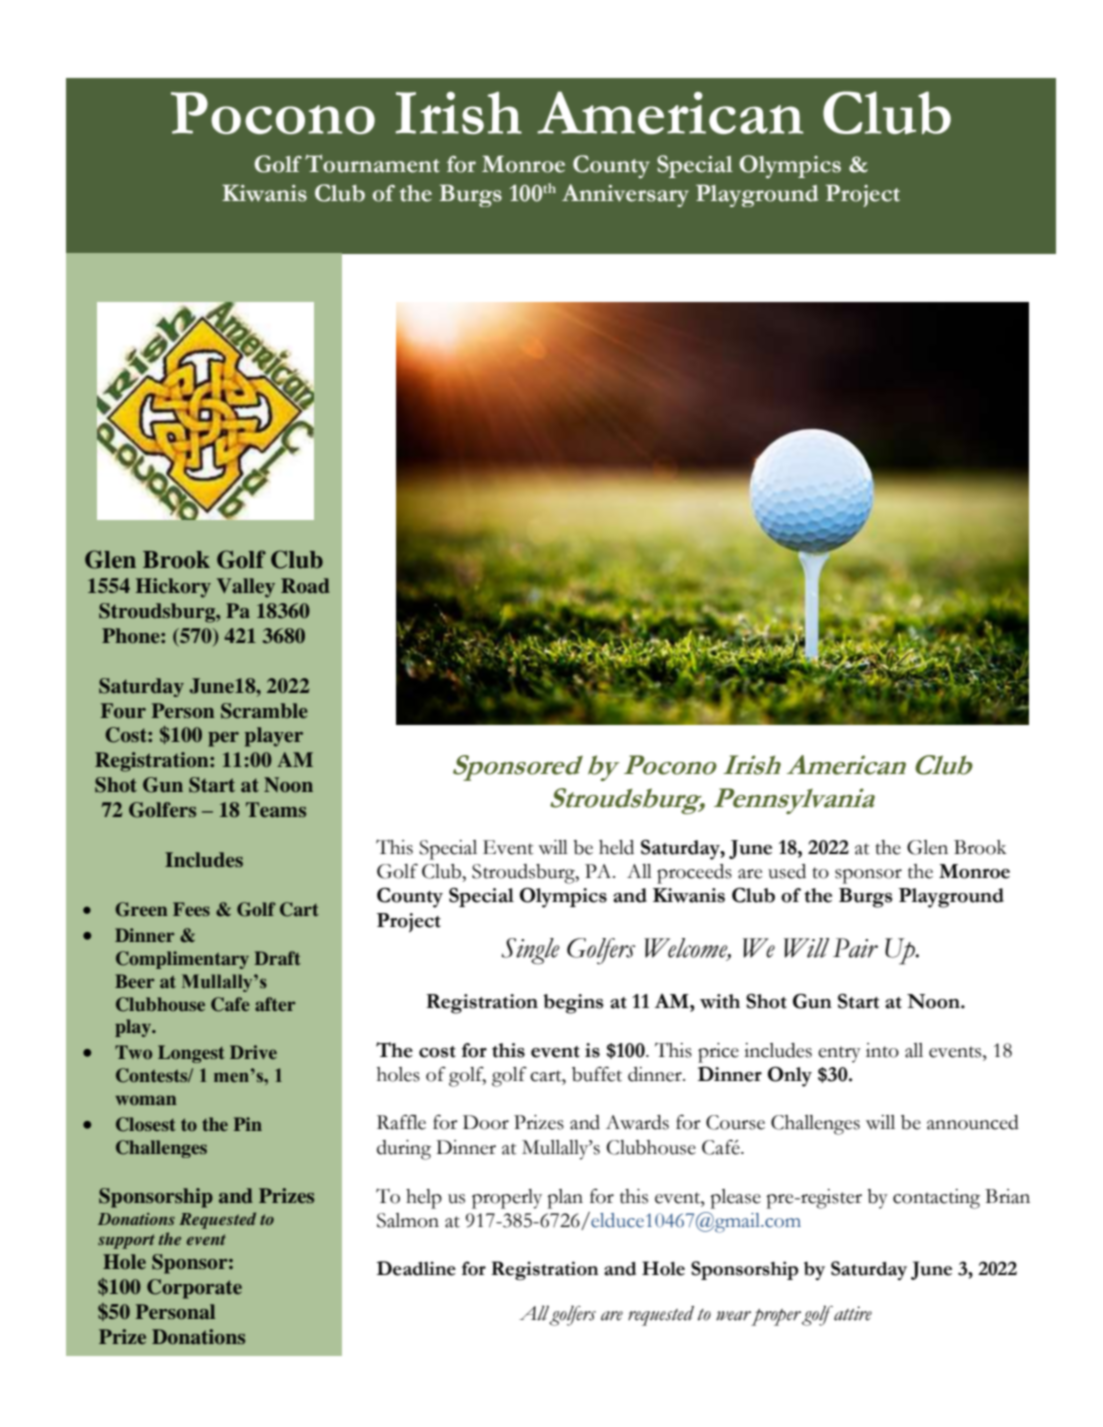 Image resolution: width=1103 pixels, height=1427 pixels. Describe the element at coordinates (565, 1199) in the screenshot. I see `plan` at that location.
